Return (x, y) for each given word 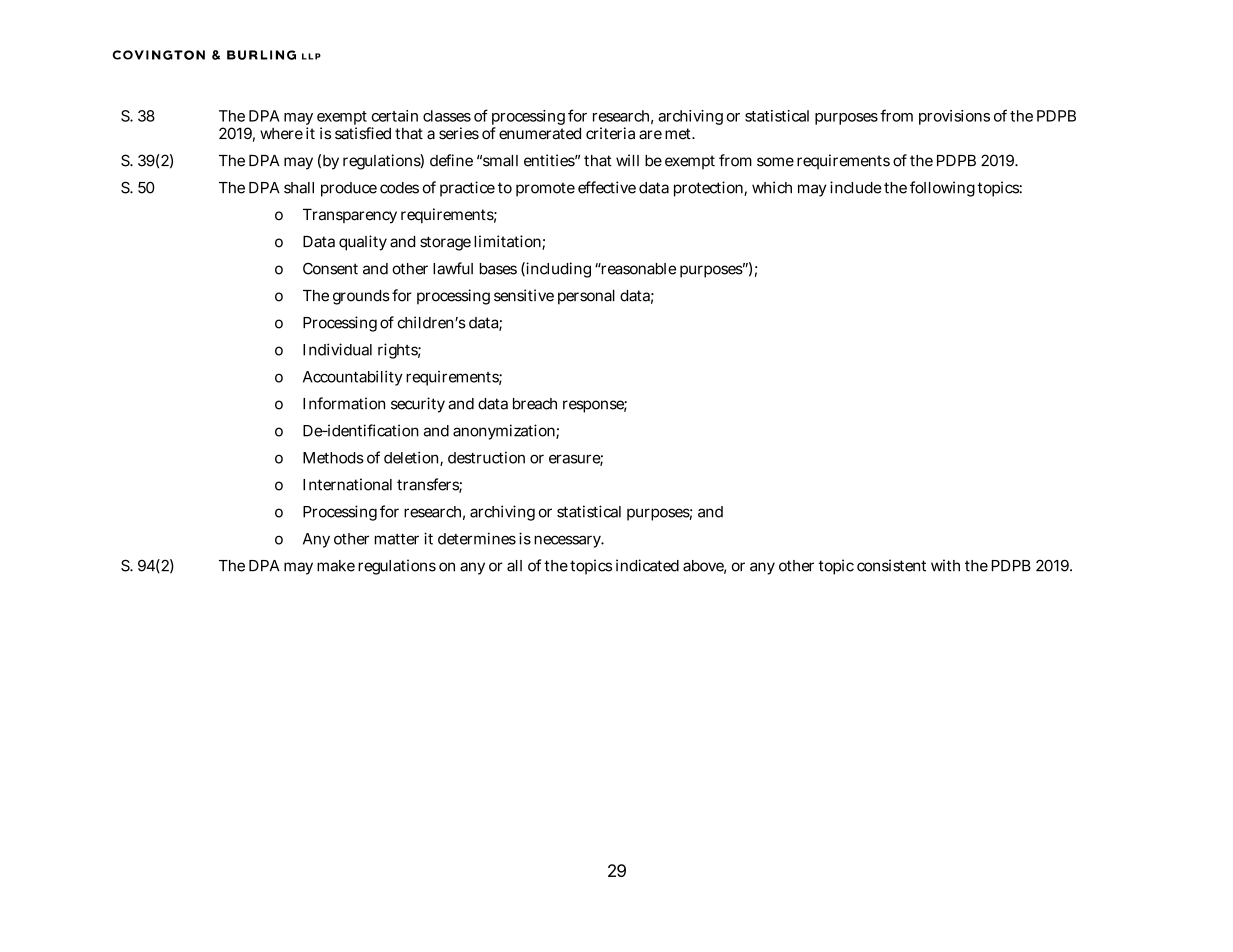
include (856, 187)
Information (344, 403)
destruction (486, 457)
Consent (330, 268)
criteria (610, 133)
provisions (954, 117)
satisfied (363, 133)
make (336, 566)
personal (586, 297)
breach (535, 404)
